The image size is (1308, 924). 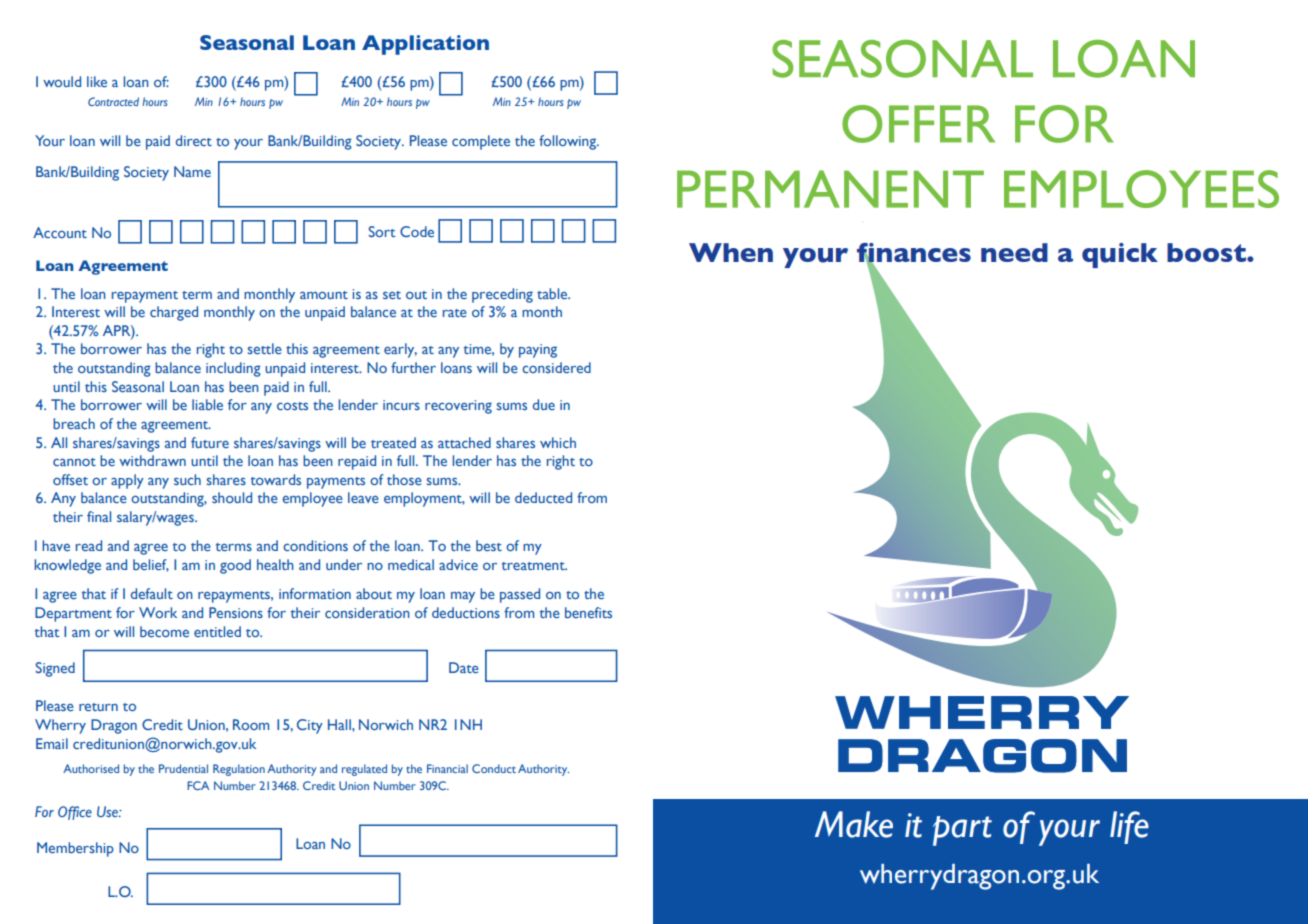 I want to click on Conduct, so click(x=494, y=768).
